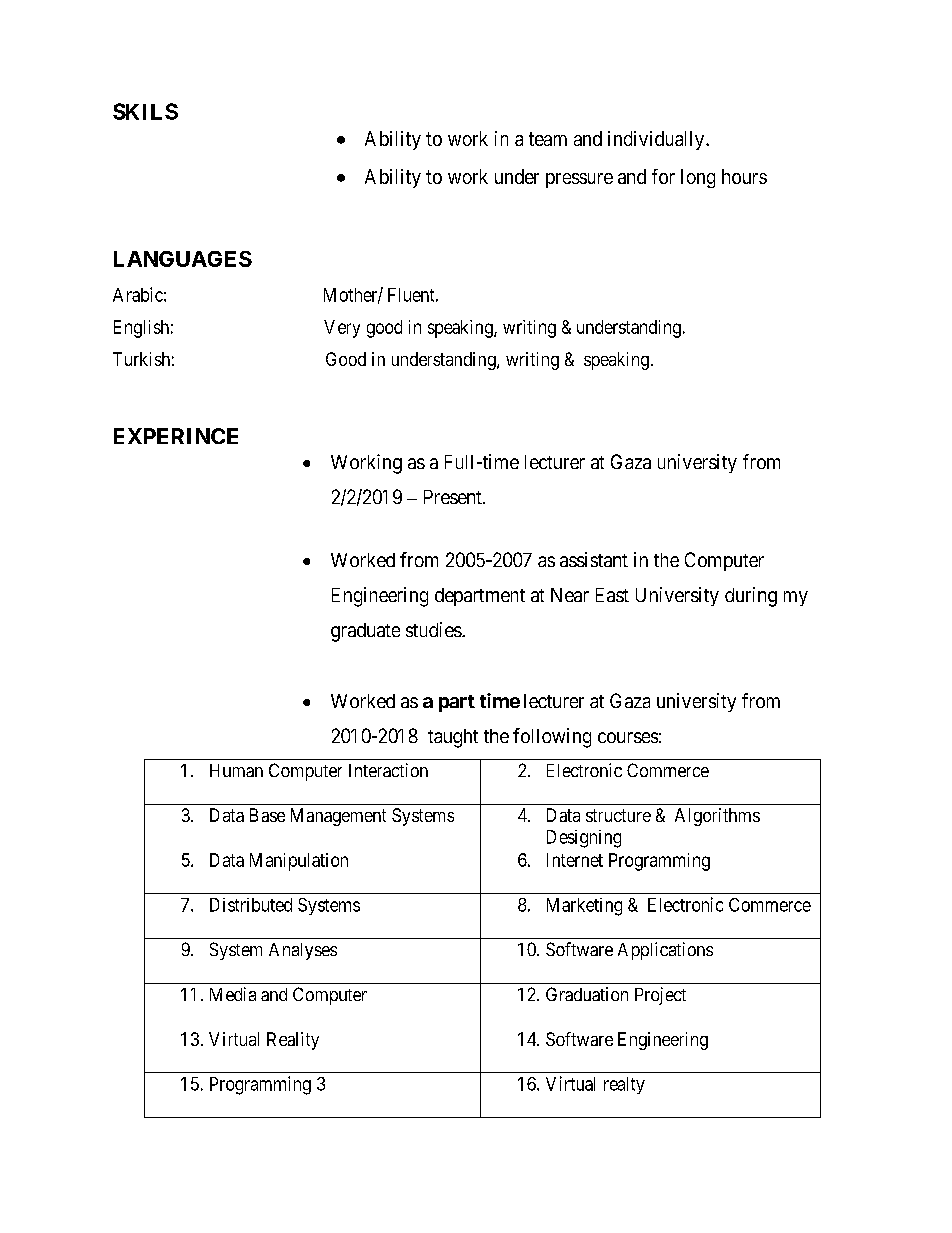 The height and width of the image is (1233, 952). I want to click on realty, so click(624, 1085).
